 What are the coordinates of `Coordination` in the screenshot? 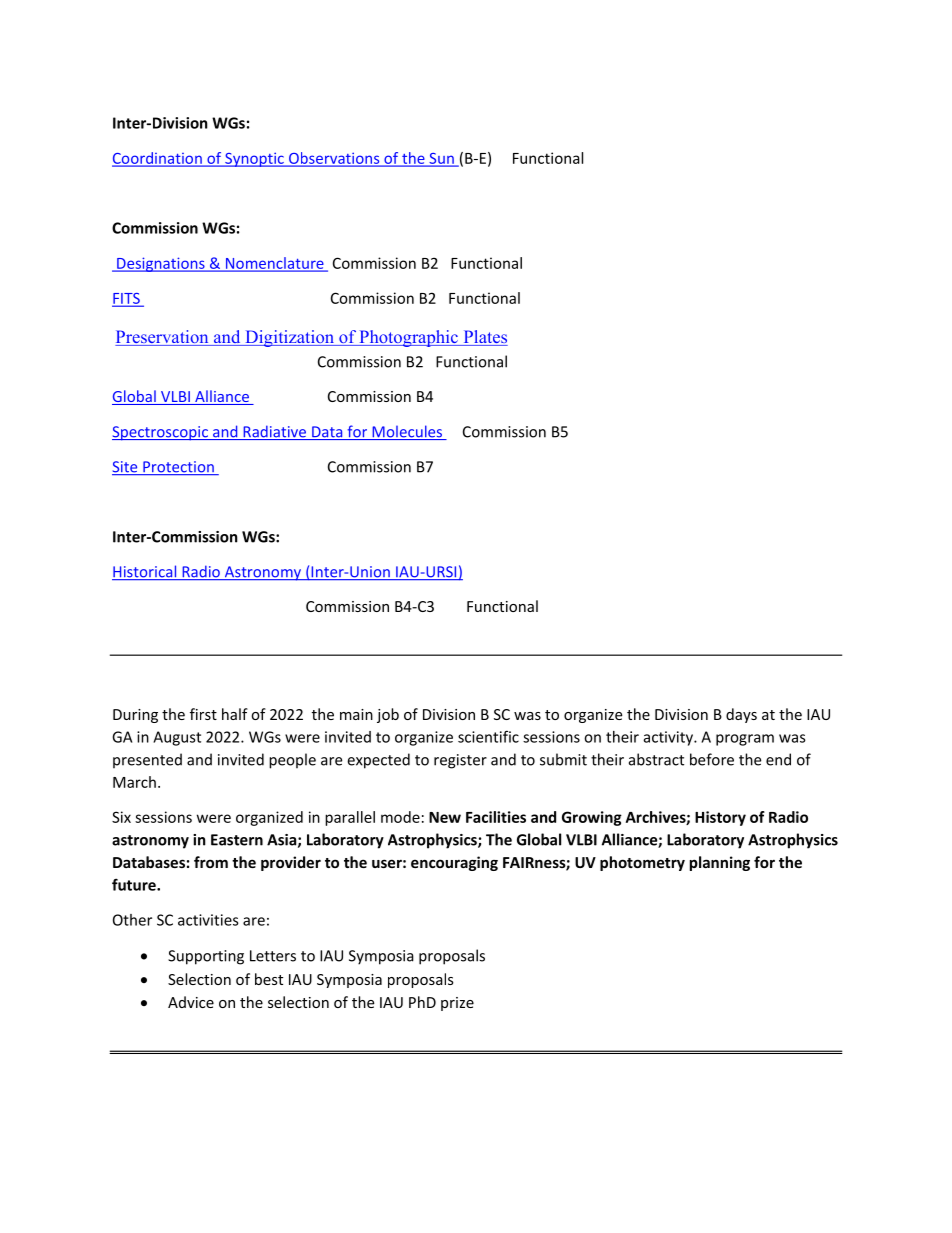 It's located at (158, 159).
